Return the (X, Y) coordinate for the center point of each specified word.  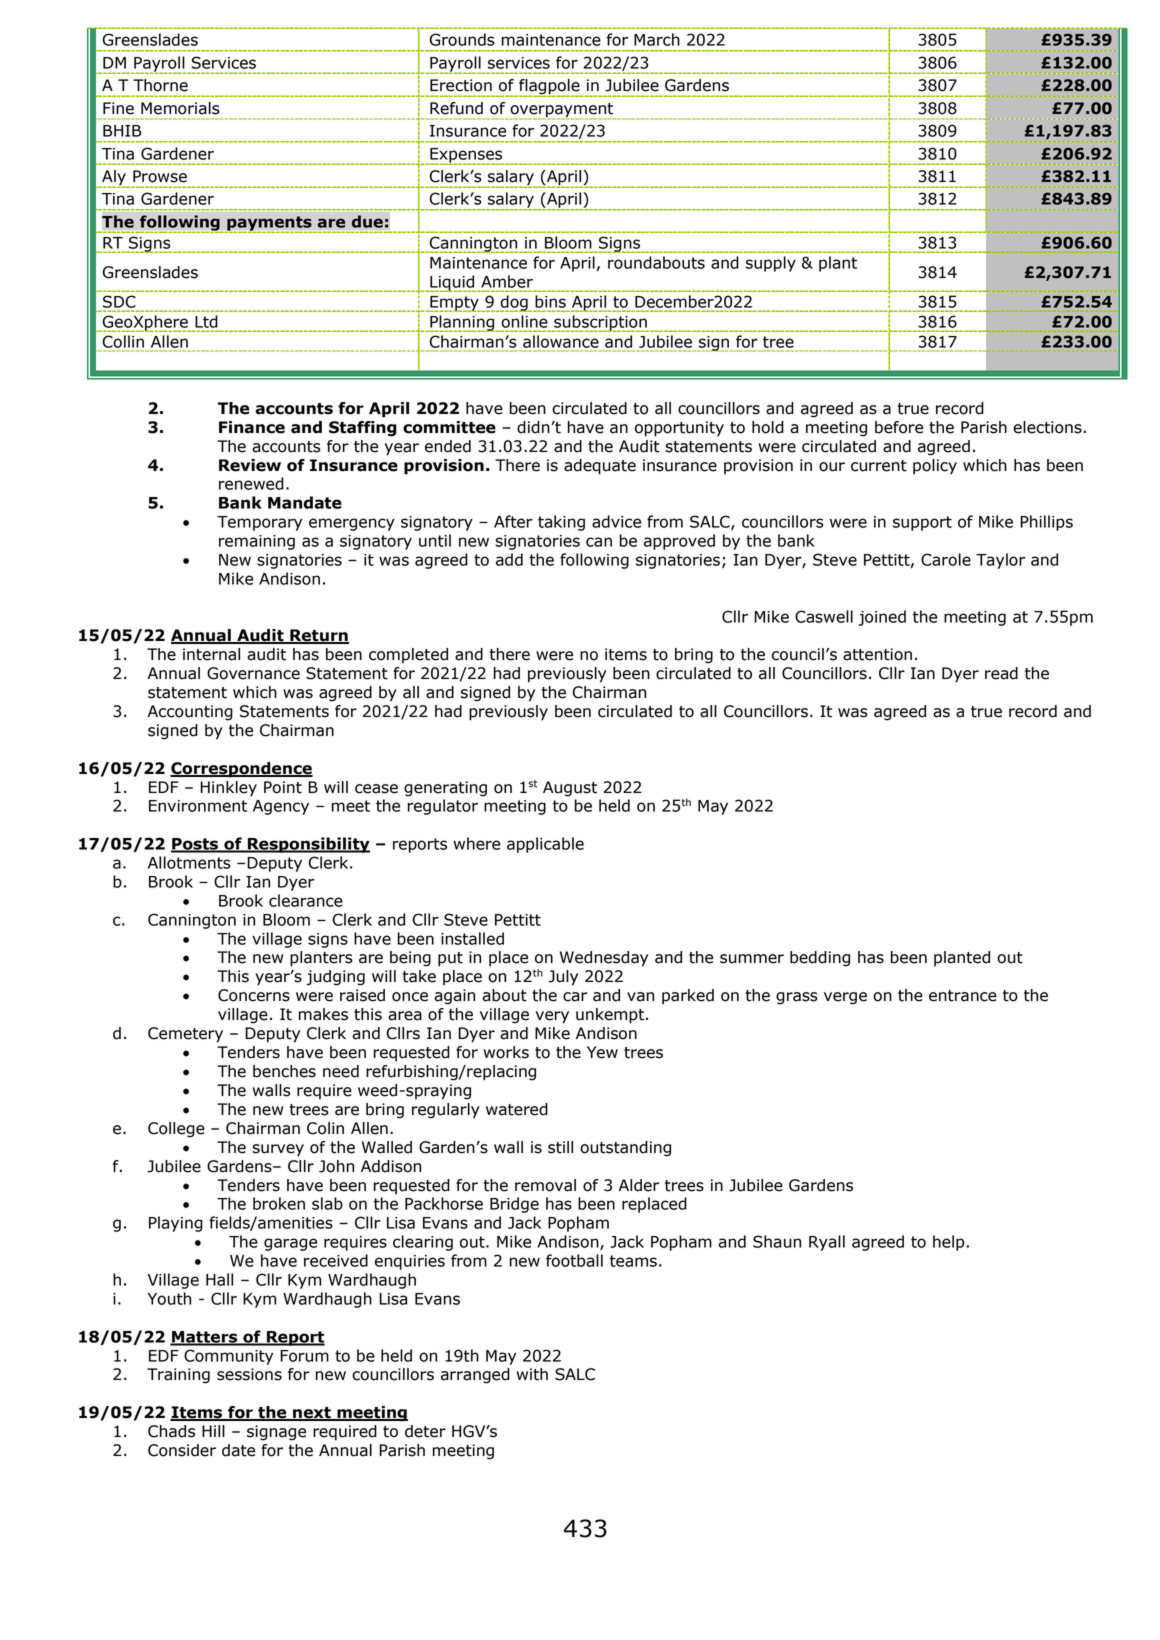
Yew (602, 1052)
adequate (600, 467)
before (899, 427)
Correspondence (241, 770)
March (657, 39)
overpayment (562, 111)
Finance (252, 427)
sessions (249, 1374)
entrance (963, 996)
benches (284, 1071)
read (1001, 673)
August (570, 789)
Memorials (180, 108)
